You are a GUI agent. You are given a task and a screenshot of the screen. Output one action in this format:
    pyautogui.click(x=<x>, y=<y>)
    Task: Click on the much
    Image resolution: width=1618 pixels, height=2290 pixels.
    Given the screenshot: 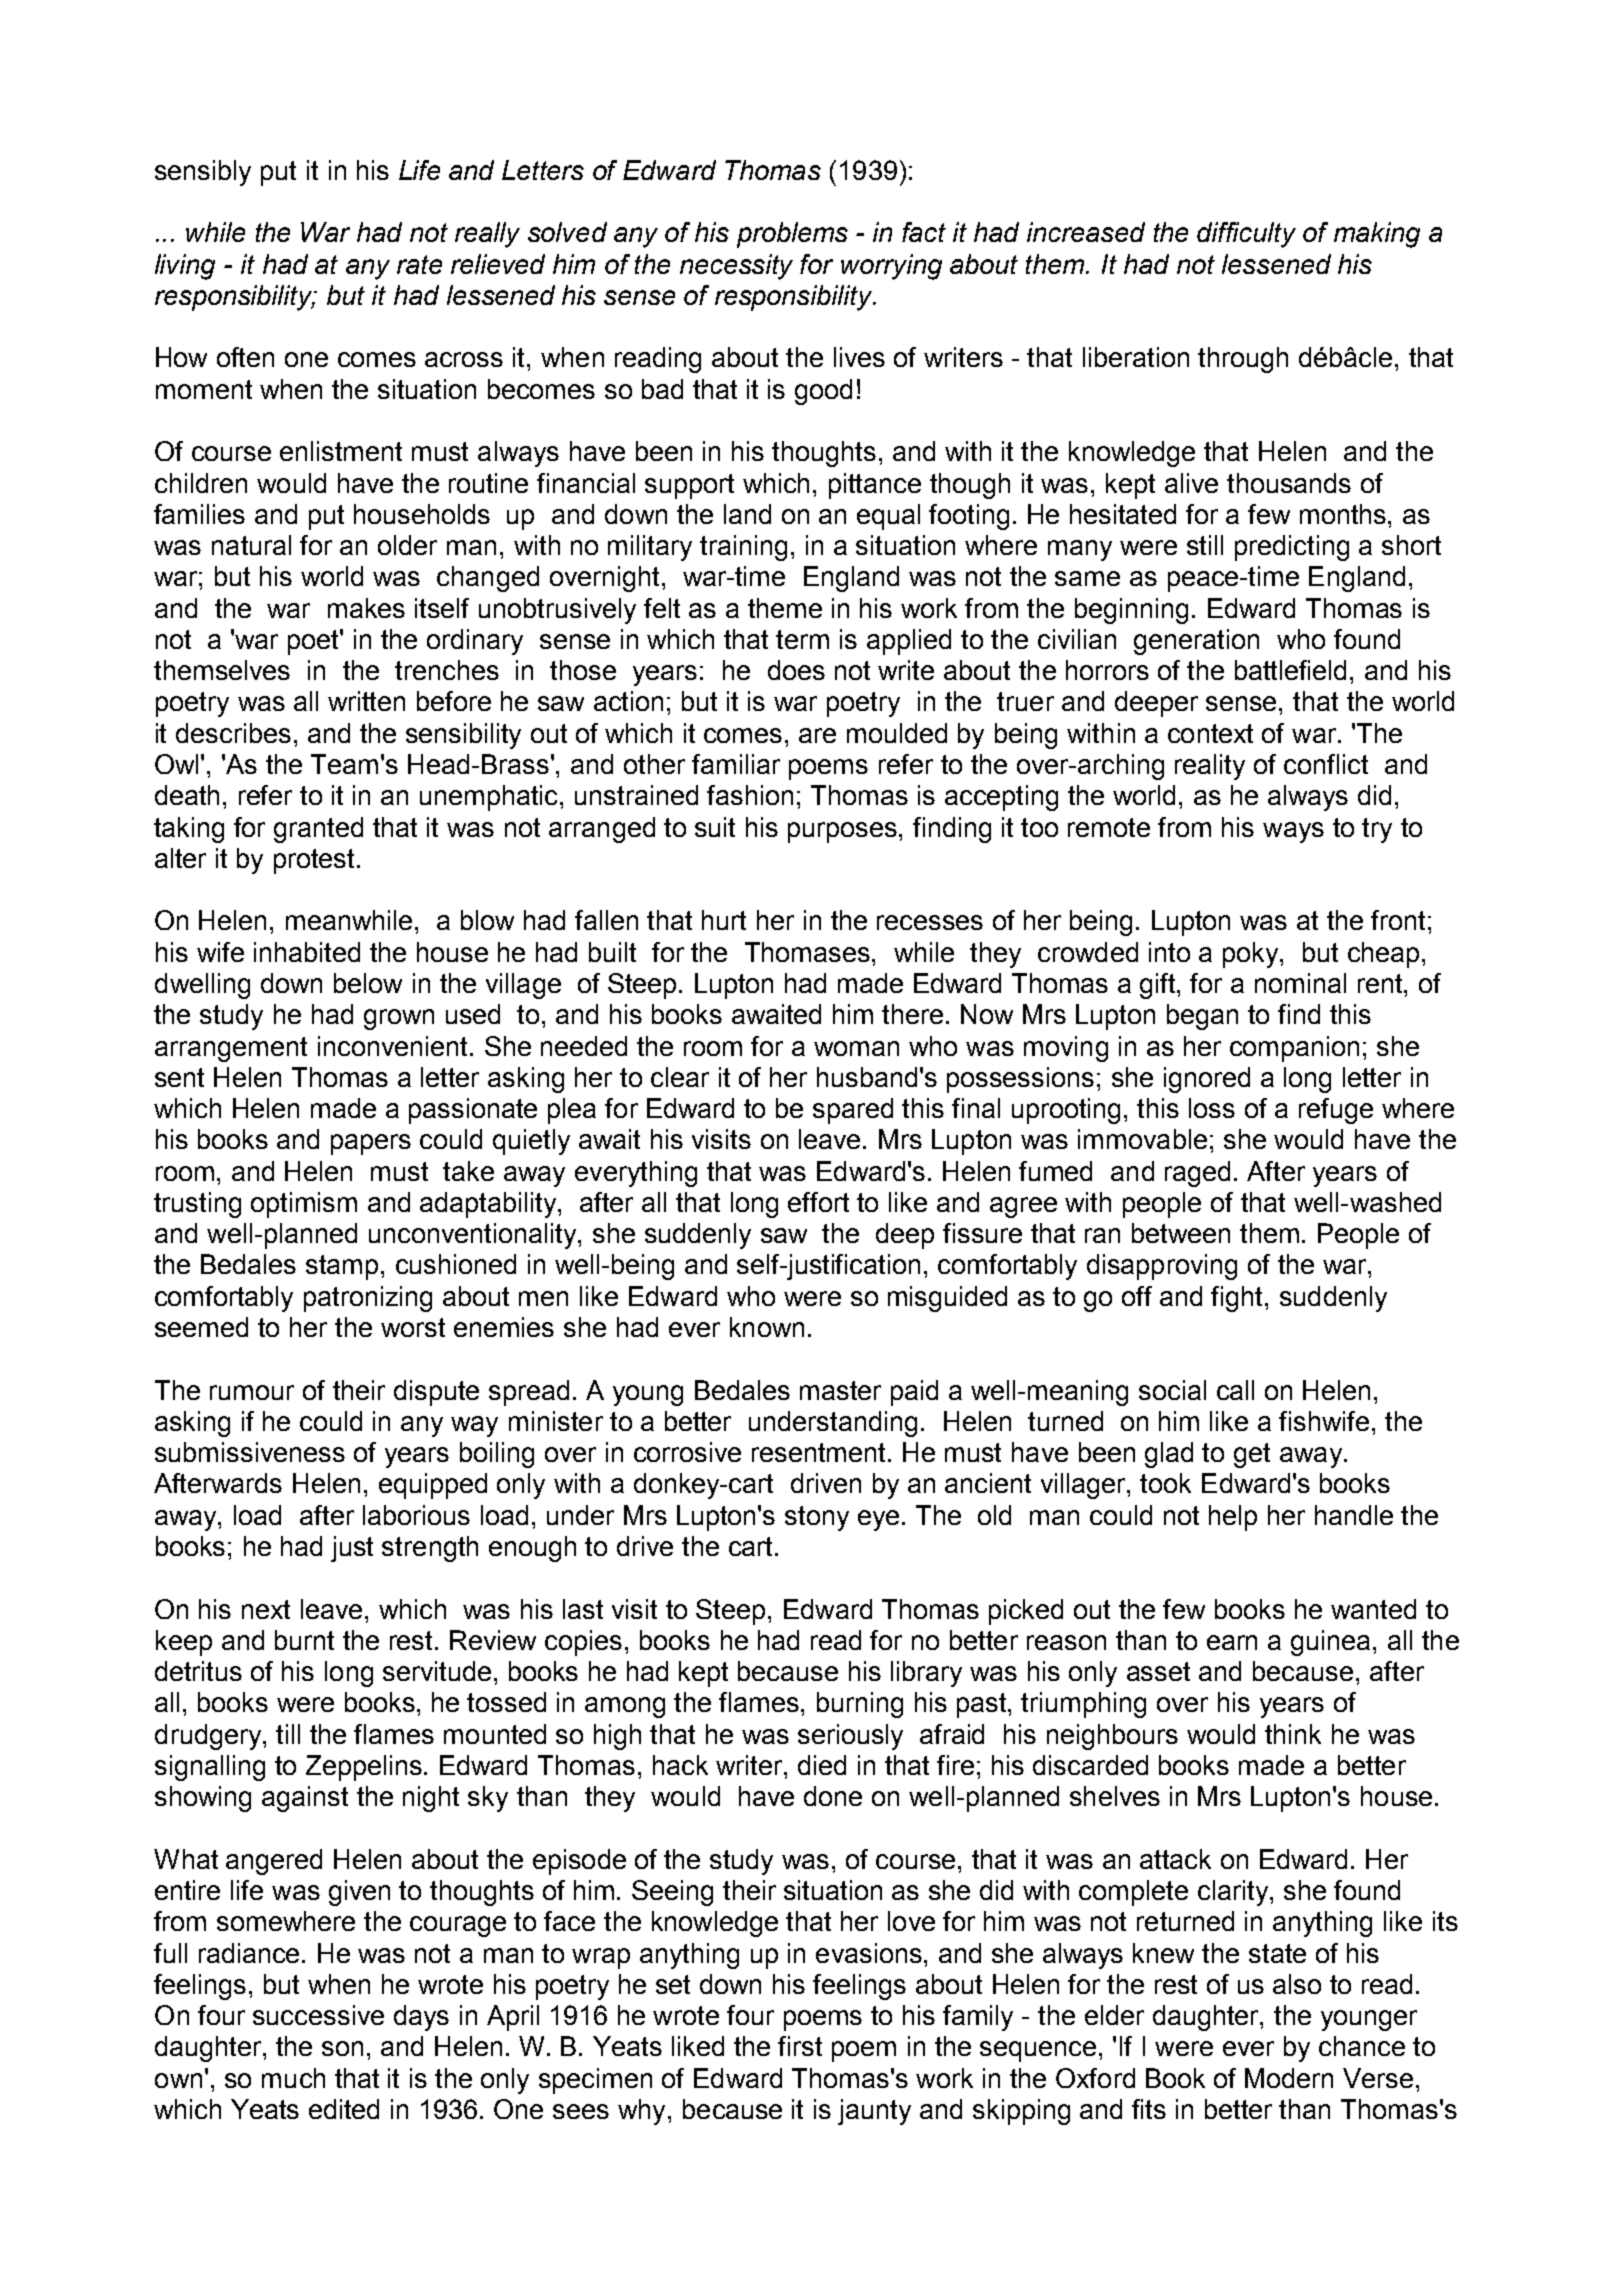 What is the action you would take?
    pyautogui.click(x=293, y=2078)
